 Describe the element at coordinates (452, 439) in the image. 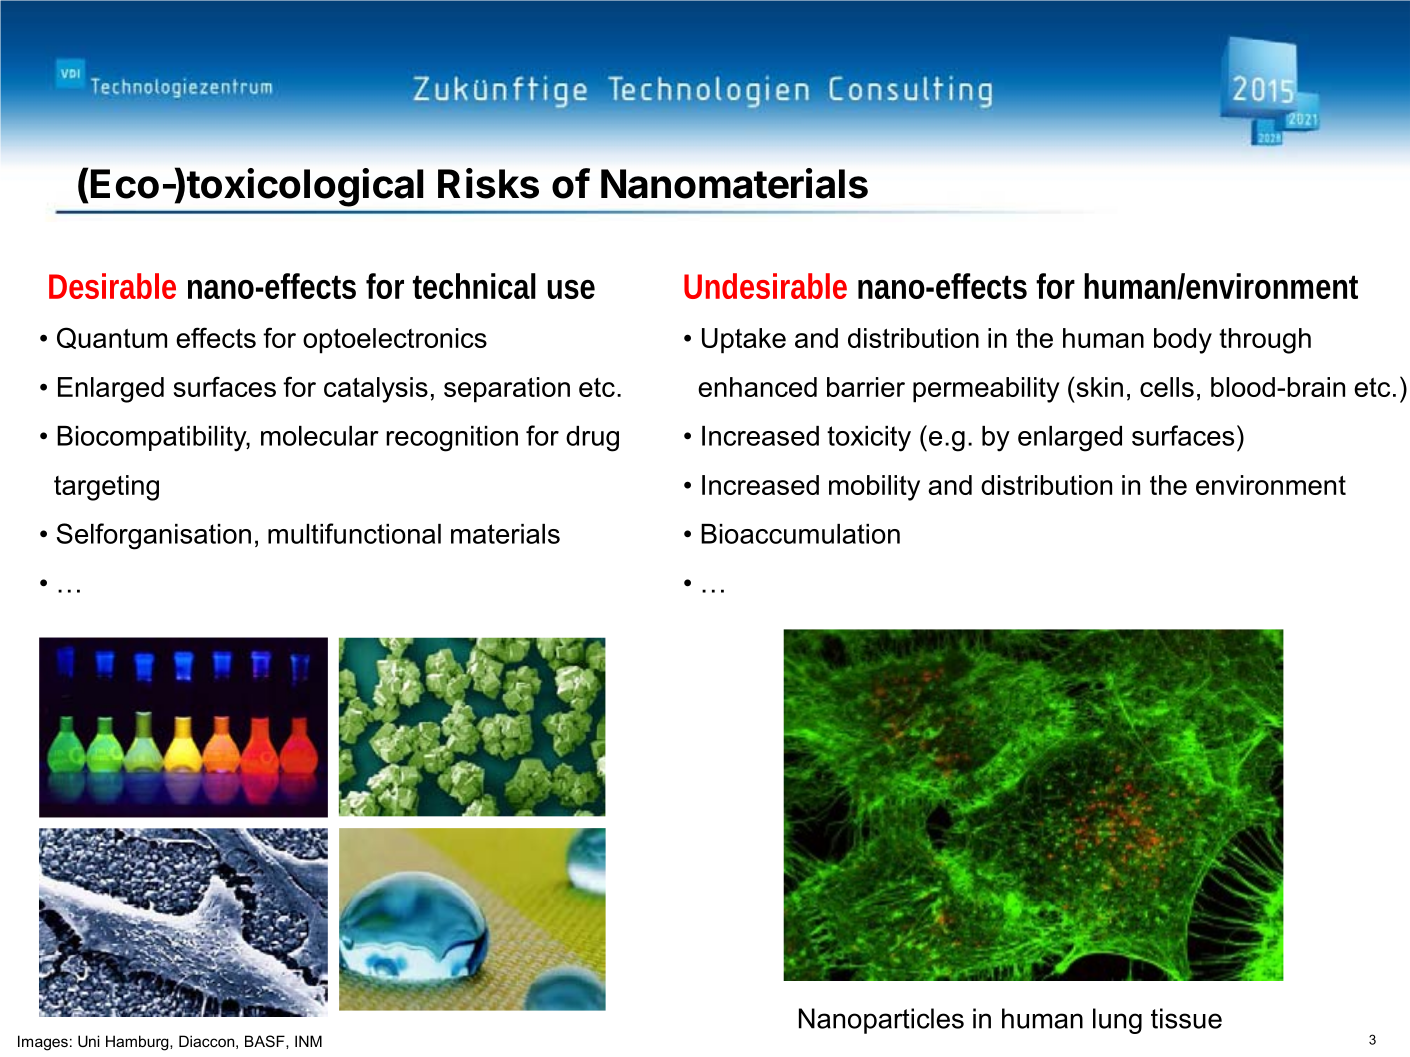

I see `recognition` at that location.
